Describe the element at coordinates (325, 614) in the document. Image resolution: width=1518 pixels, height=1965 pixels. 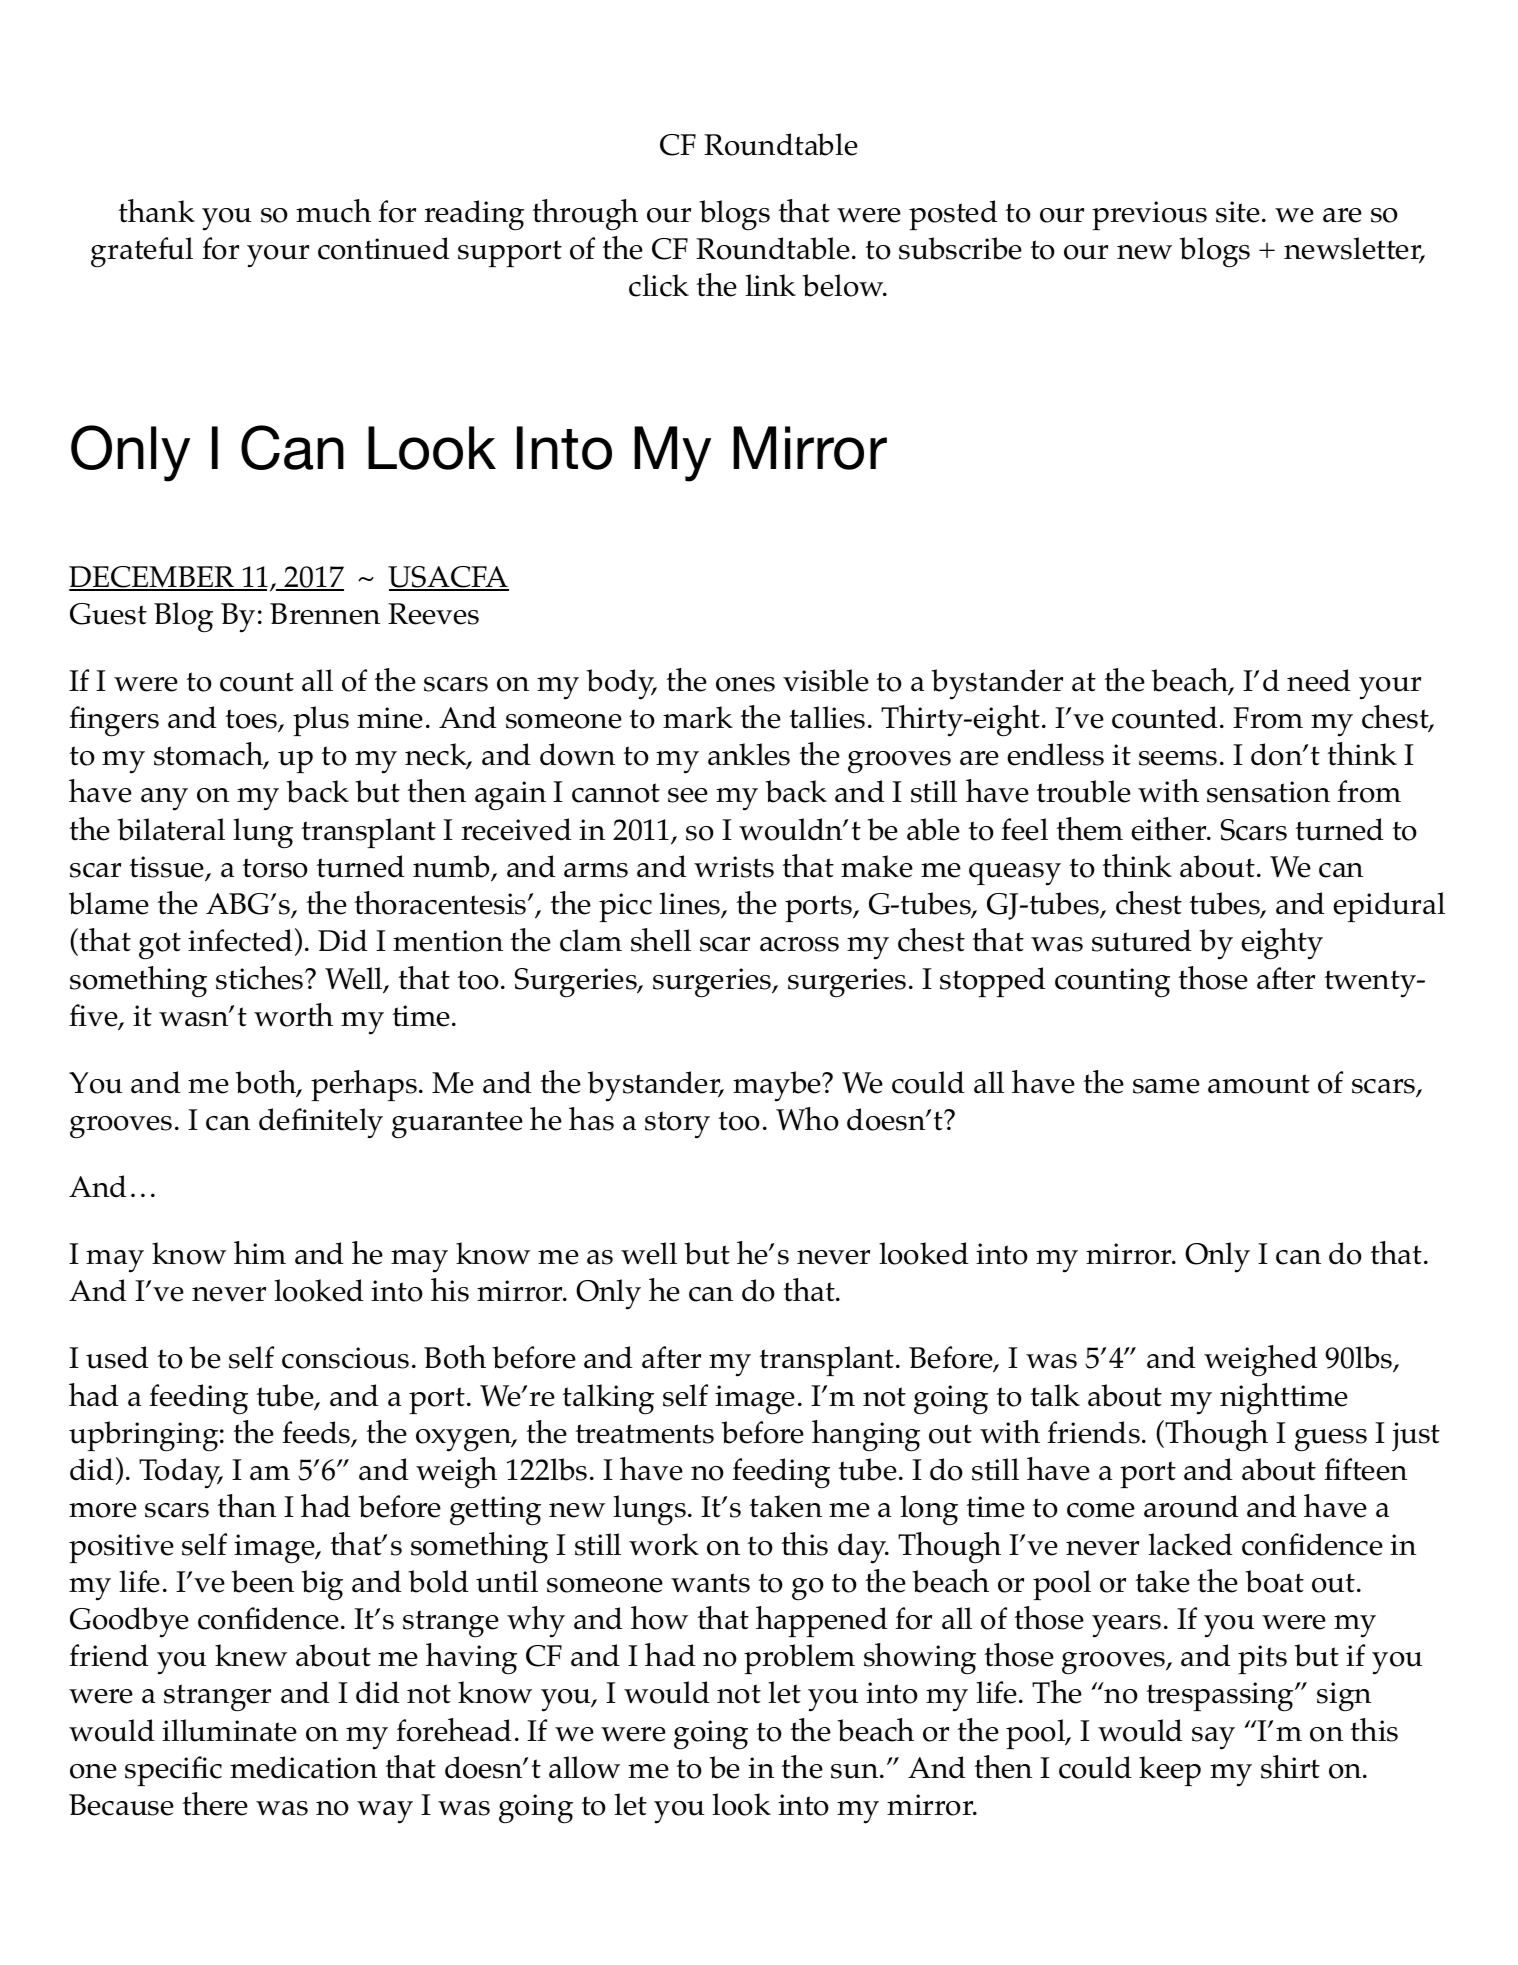
I see `Brennen` at that location.
